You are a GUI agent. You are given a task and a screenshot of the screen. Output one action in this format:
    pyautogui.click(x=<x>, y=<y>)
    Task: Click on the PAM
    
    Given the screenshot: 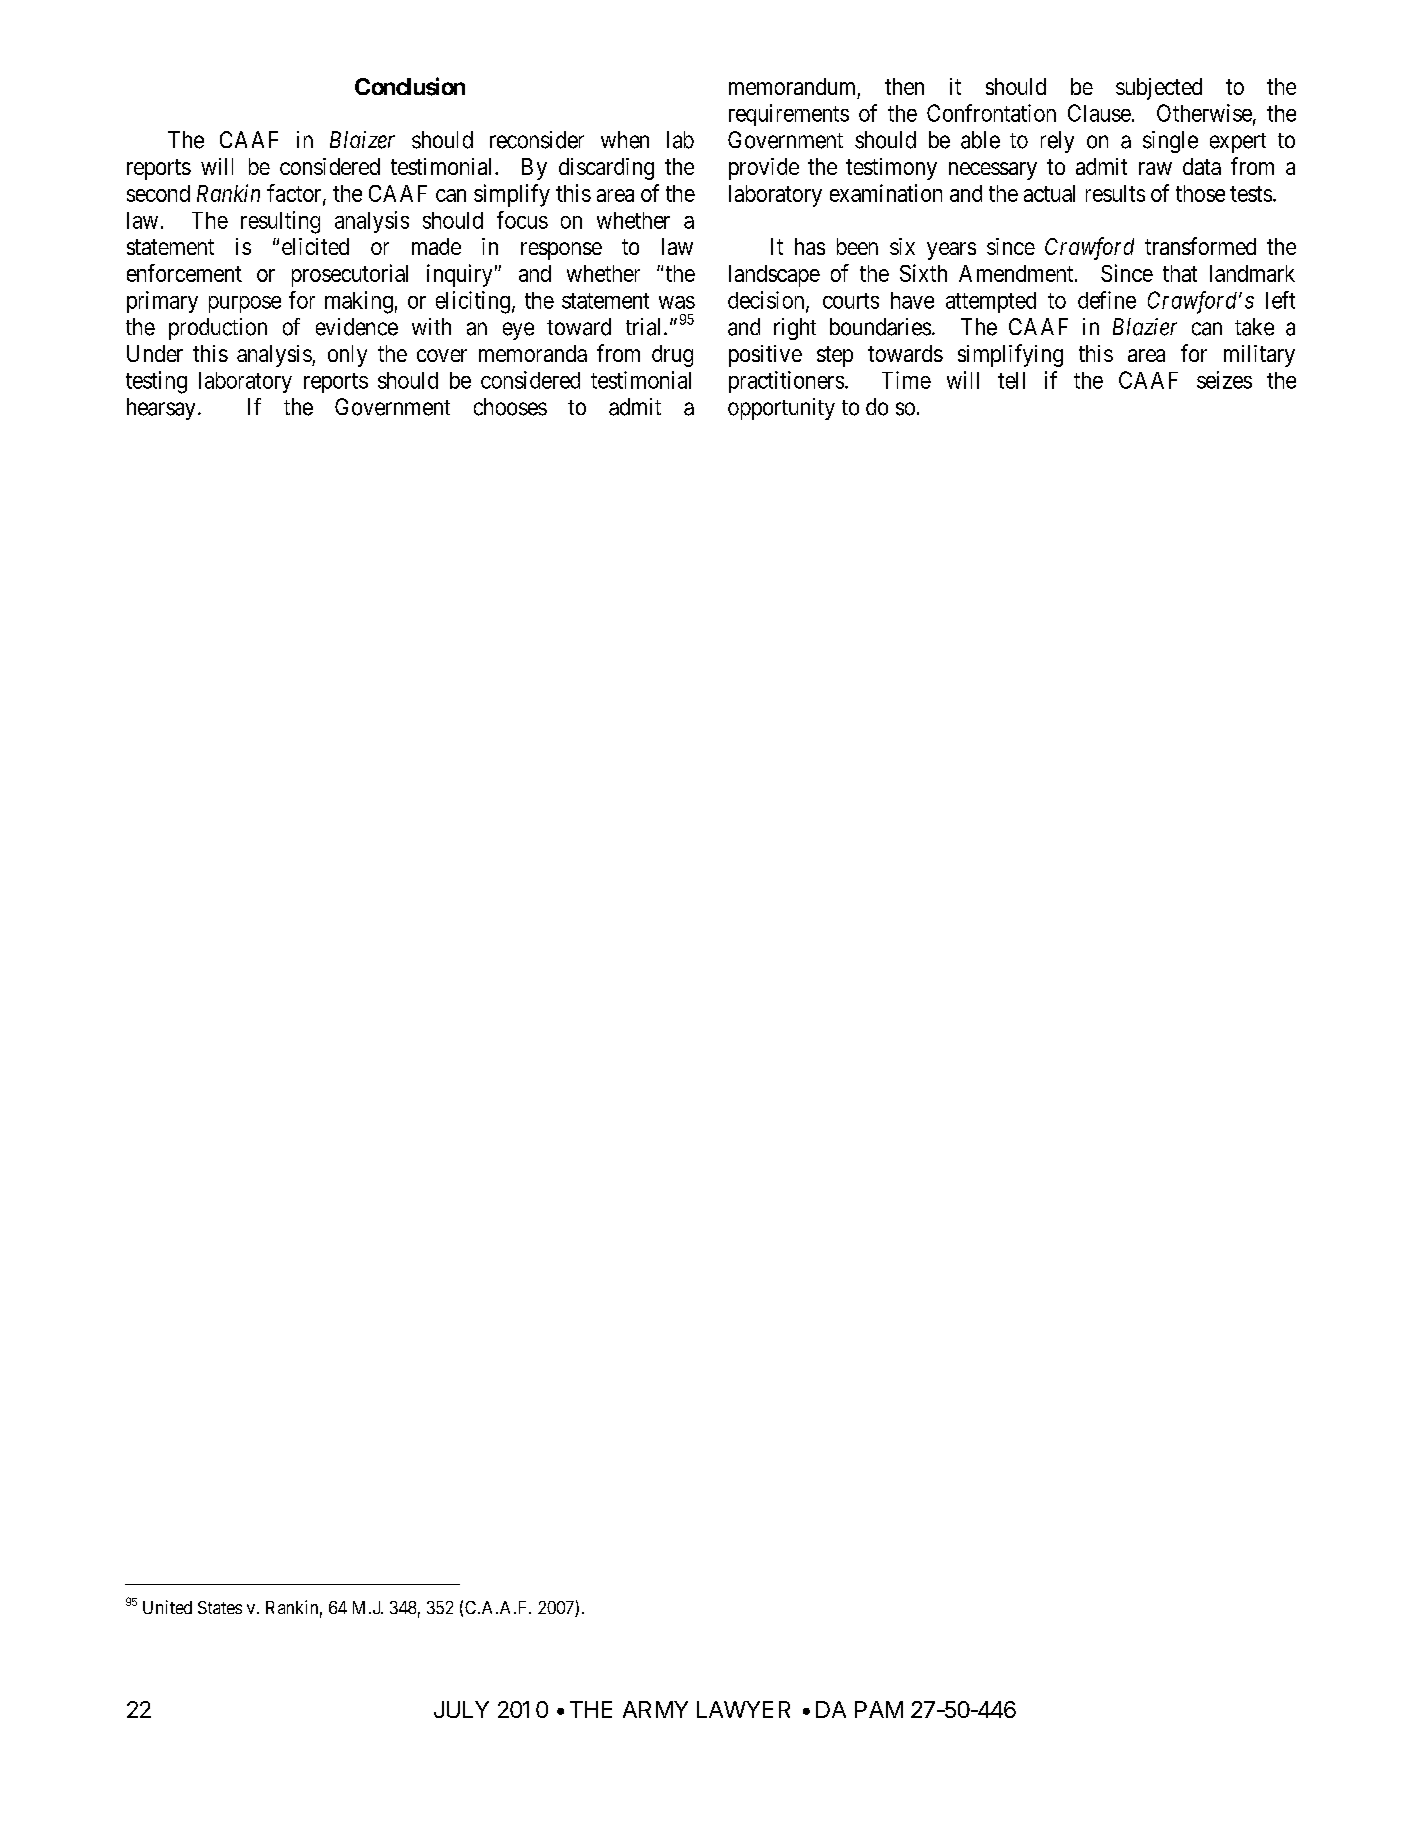 What is the action you would take?
    pyautogui.click(x=879, y=1709)
